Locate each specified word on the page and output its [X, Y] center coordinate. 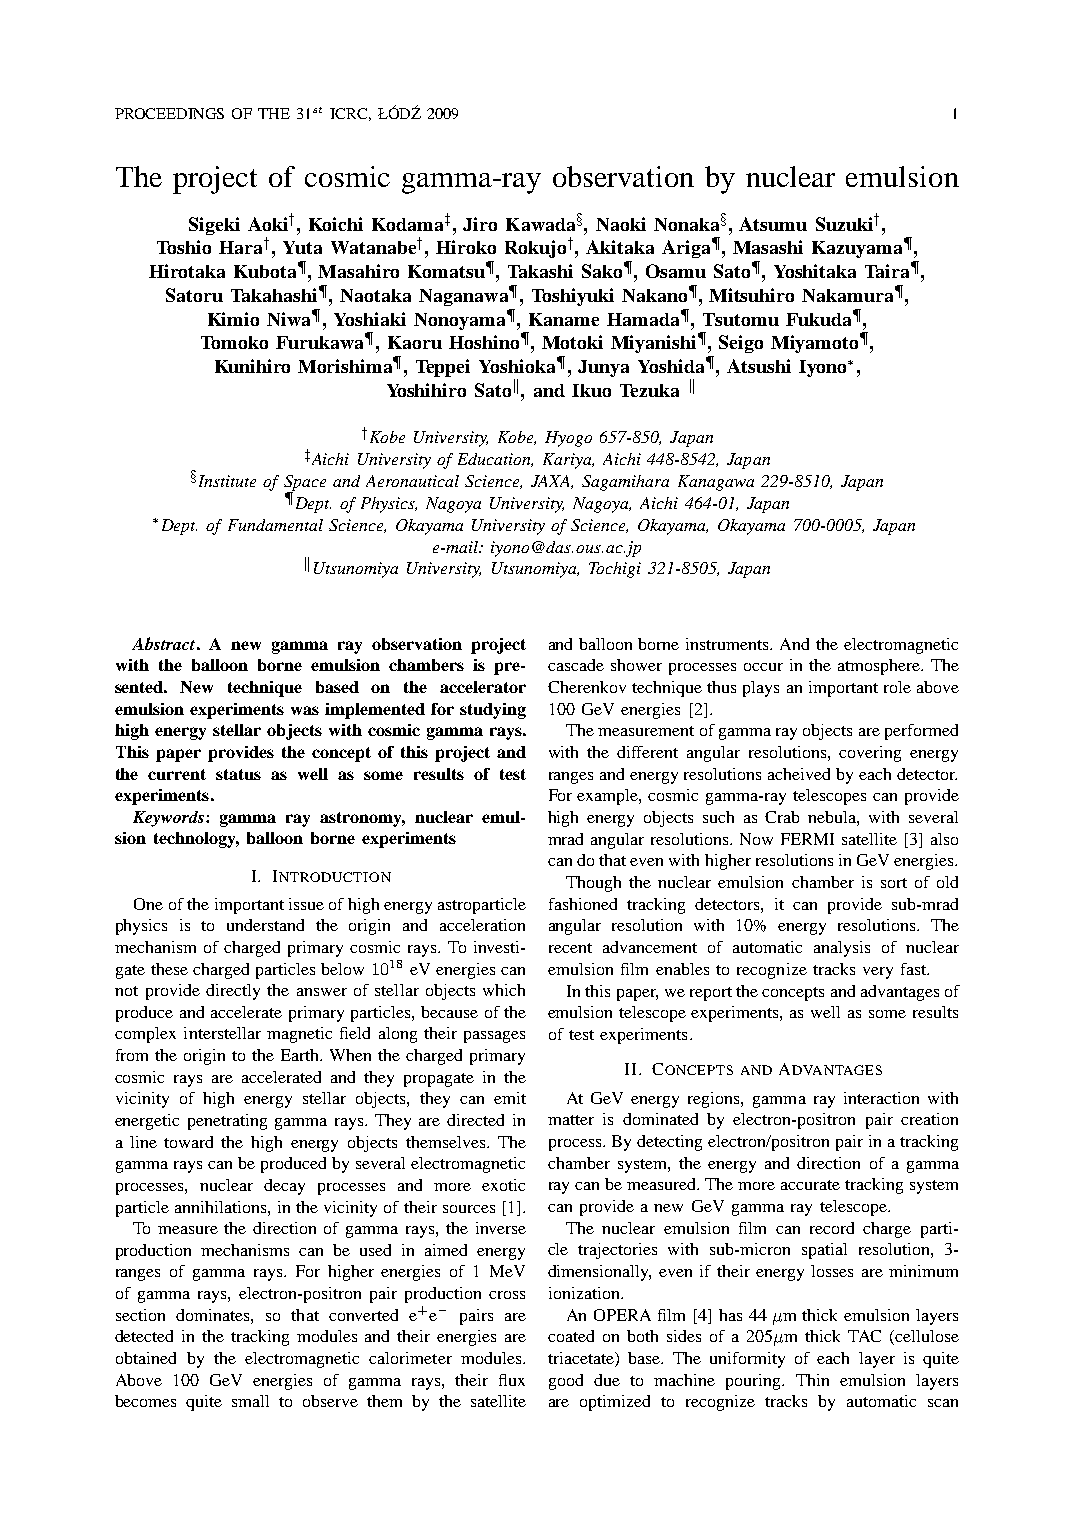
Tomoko [234, 342]
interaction [881, 1098]
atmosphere [880, 667]
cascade [576, 665]
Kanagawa [716, 483]
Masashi [768, 247]
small [250, 1401]
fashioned [583, 904]
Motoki [572, 342]
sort [894, 883]
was [305, 710]
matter [571, 1120]
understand [265, 925]
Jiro [480, 224]
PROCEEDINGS [169, 113]
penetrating [227, 1122]
